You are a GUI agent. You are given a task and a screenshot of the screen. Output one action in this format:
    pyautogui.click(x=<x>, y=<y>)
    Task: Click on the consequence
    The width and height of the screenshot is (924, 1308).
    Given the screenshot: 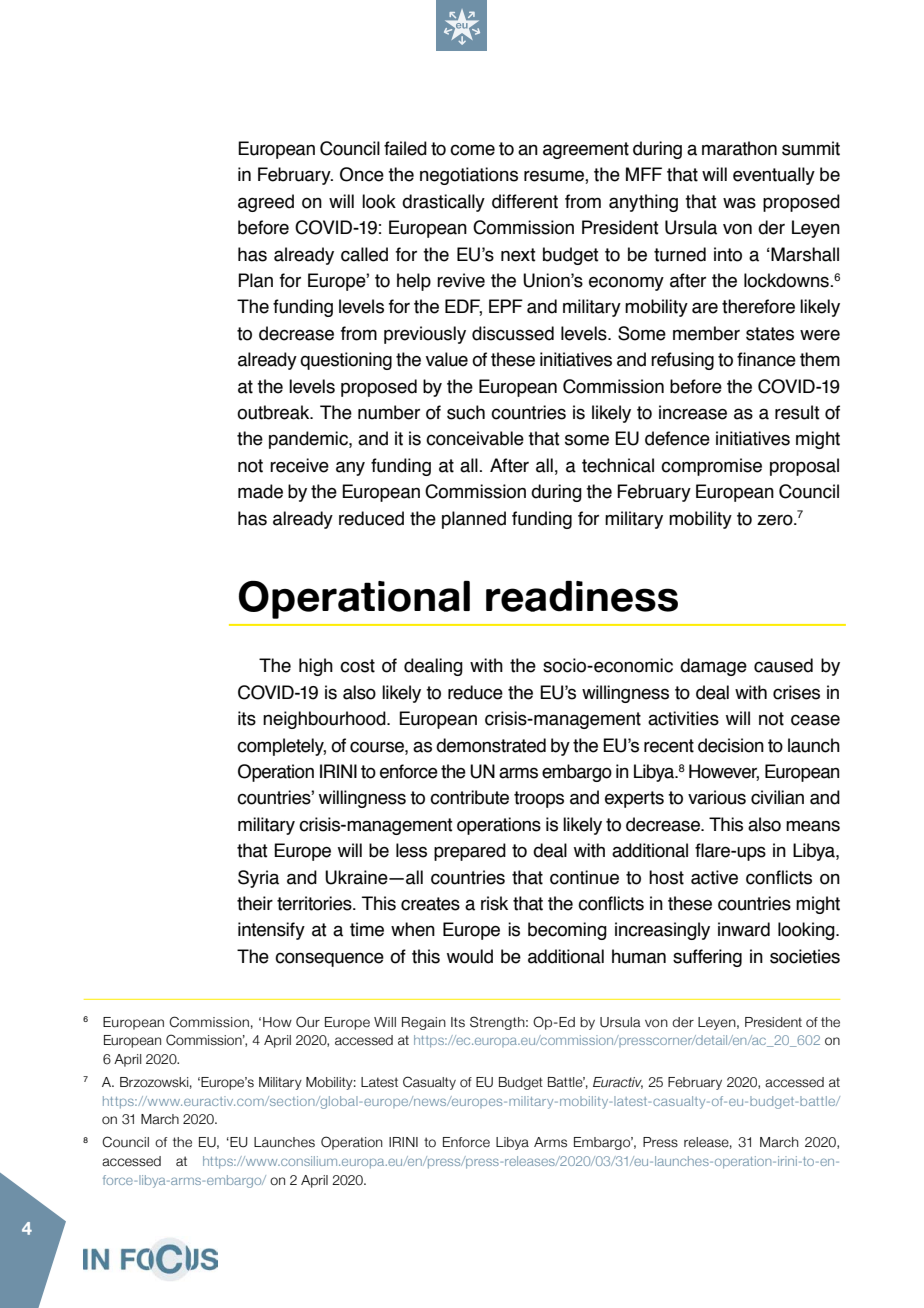 What is the action you would take?
    pyautogui.click(x=329, y=959)
